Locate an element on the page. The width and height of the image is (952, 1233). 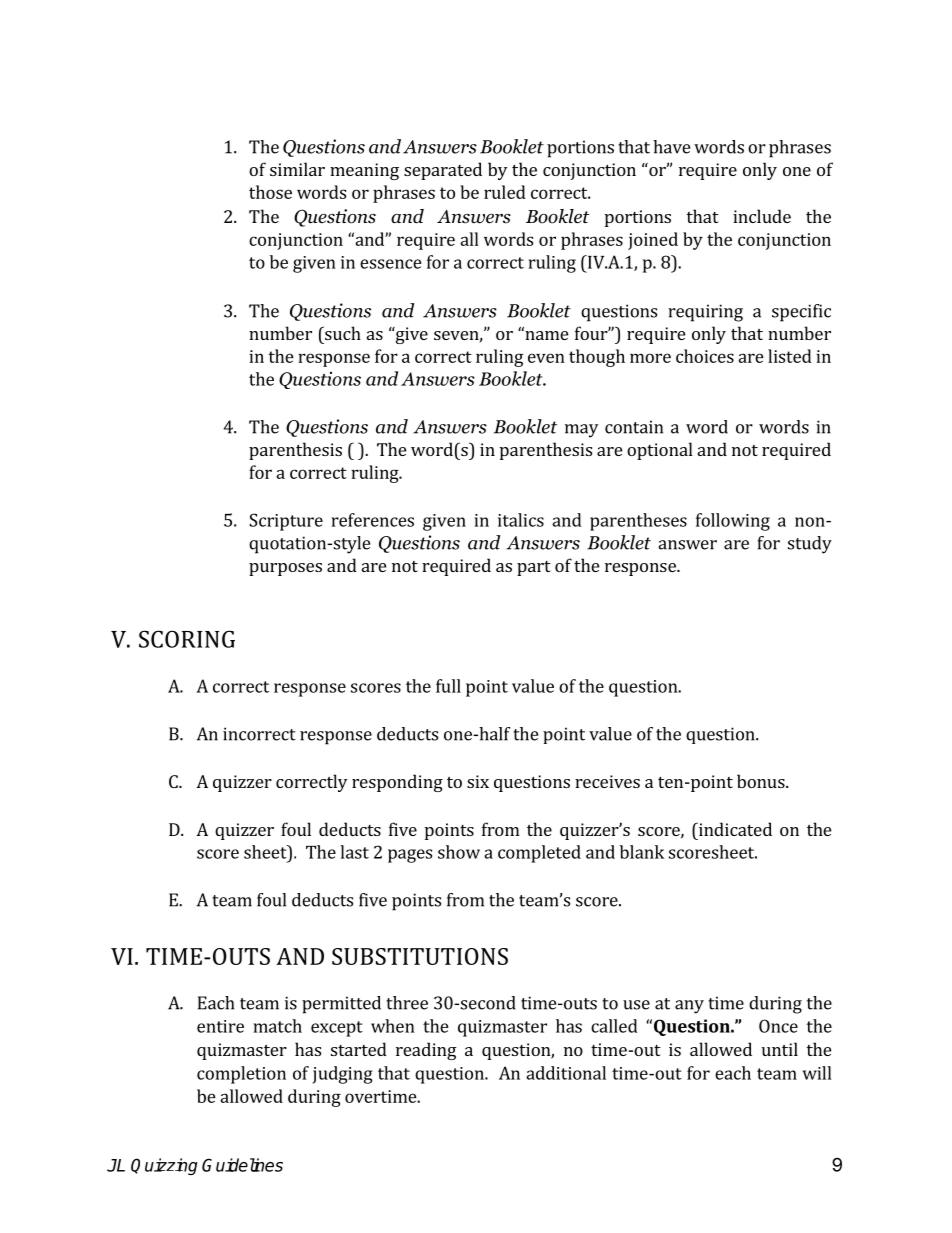
may is located at coordinates (581, 431).
